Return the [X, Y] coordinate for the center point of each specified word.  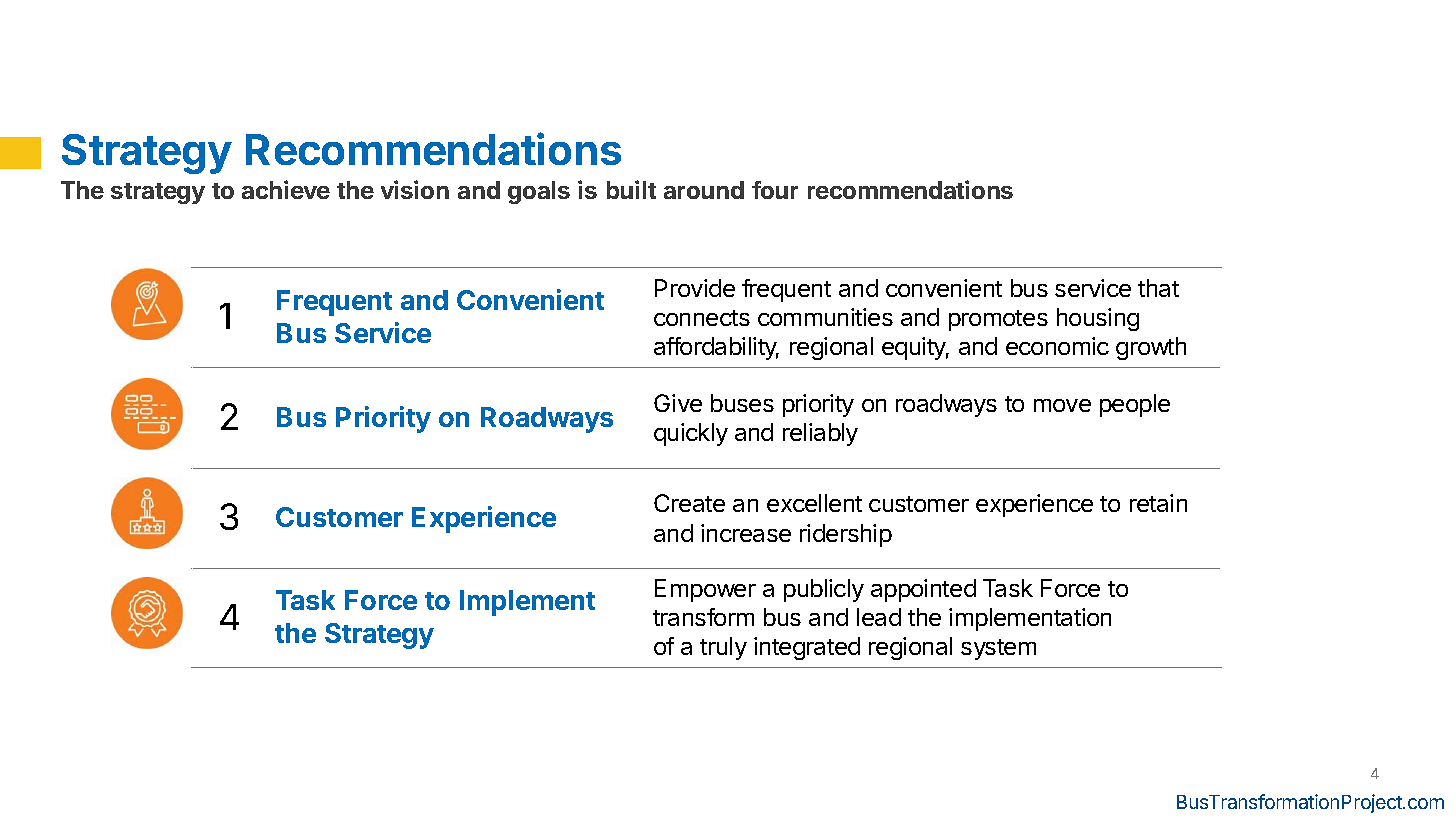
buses [742, 403]
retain [1158, 503]
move [1062, 405]
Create [689, 503]
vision [415, 189]
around [704, 190]
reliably [820, 434]
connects [702, 318]
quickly [691, 434]
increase [746, 533]
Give [678, 403]
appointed [923, 590]
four [775, 190]
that [1158, 288]
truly [723, 648]
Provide [695, 288]
